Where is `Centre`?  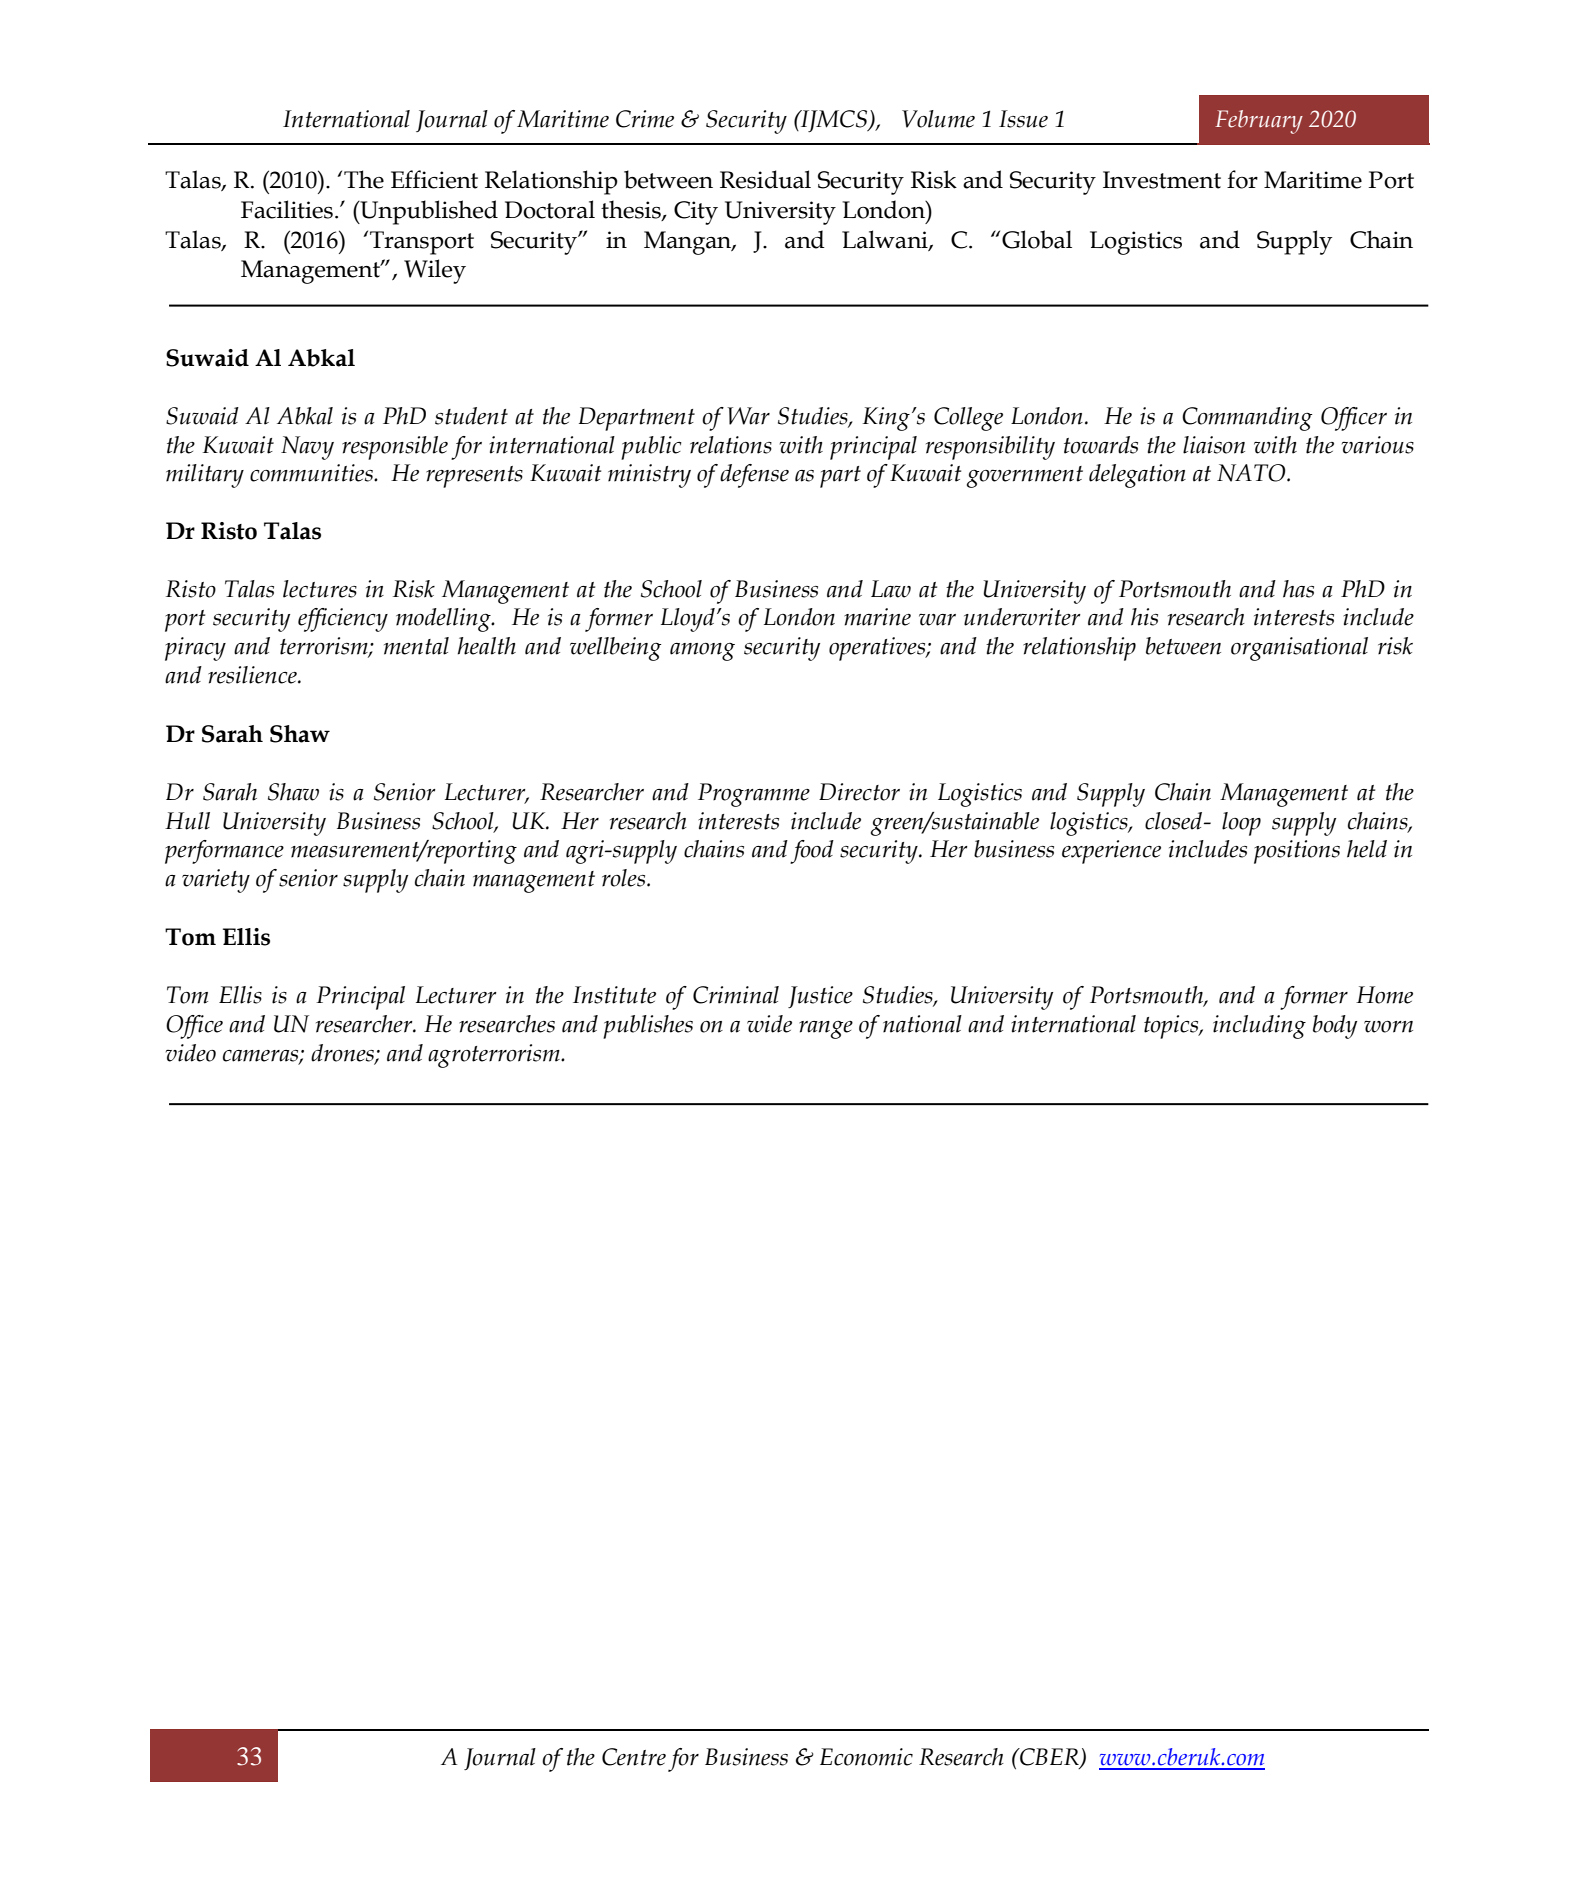
Centre is located at coordinates (634, 1757).
